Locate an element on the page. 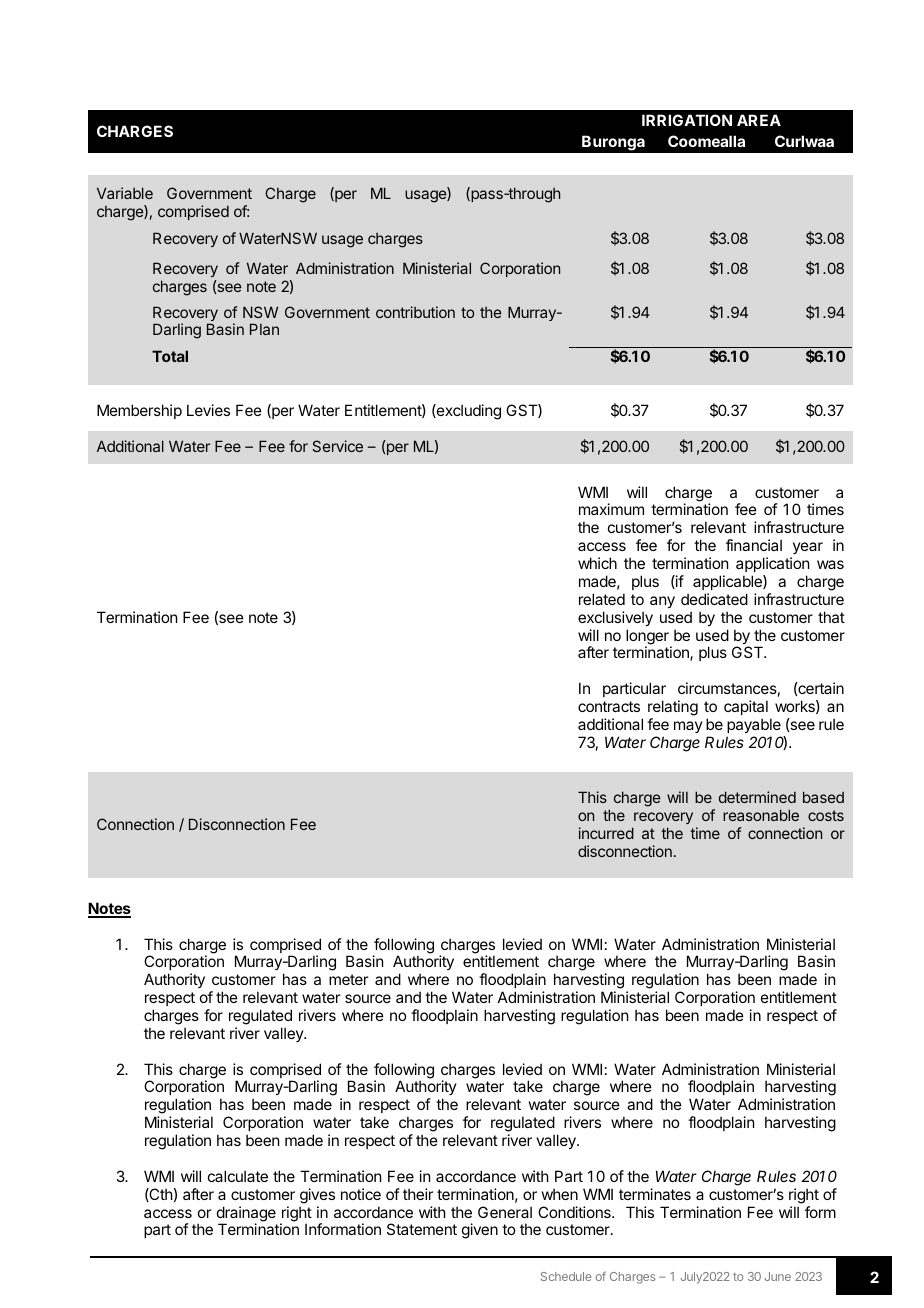 The width and height of the document is (924, 1308). Service is located at coordinates (337, 446).
